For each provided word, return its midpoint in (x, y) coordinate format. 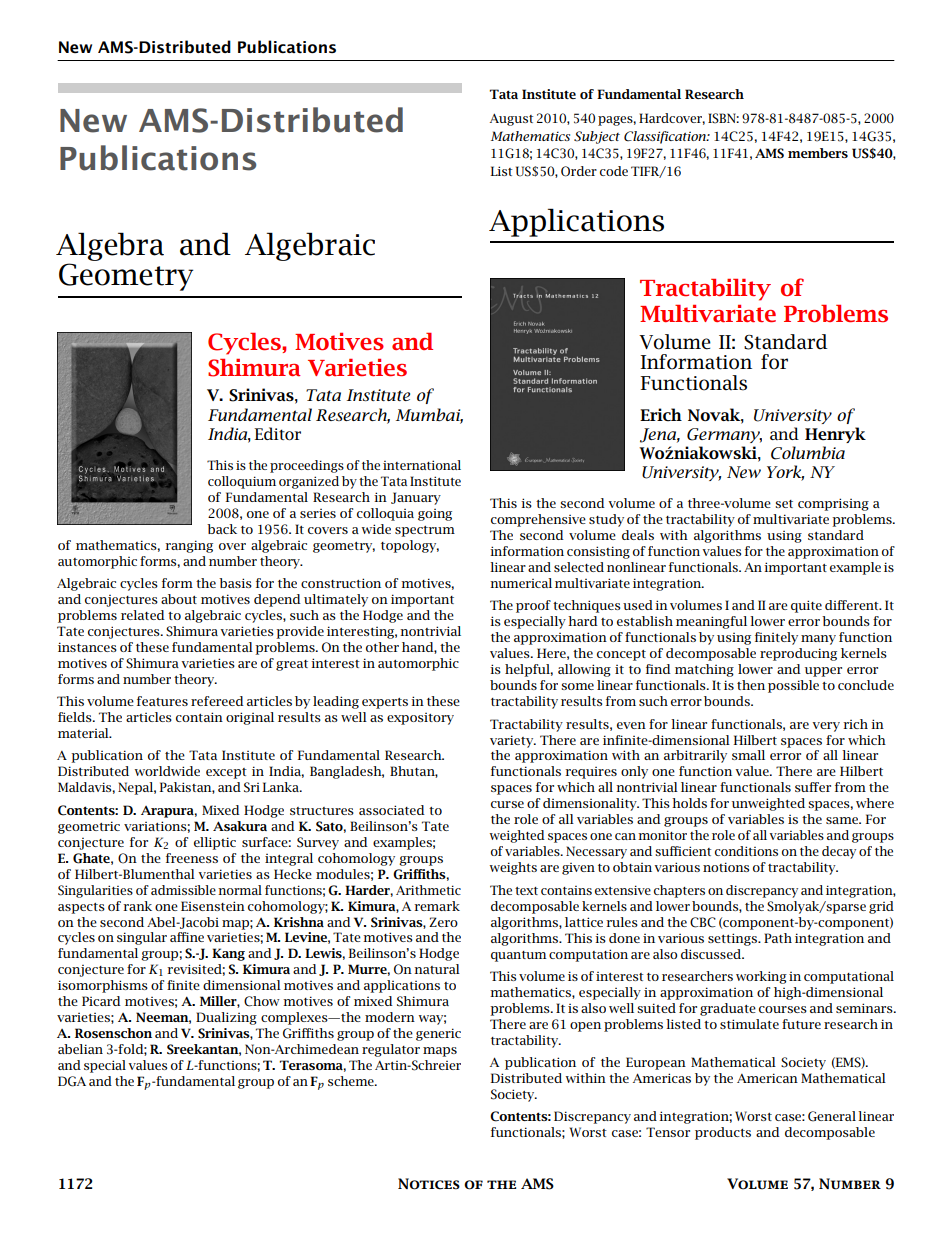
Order (579, 171)
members (818, 153)
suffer (813, 787)
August (511, 119)
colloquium (242, 482)
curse (507, 804)
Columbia (808, 453)
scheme (352, 1081)
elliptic (215, 843)
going (435, 515)
